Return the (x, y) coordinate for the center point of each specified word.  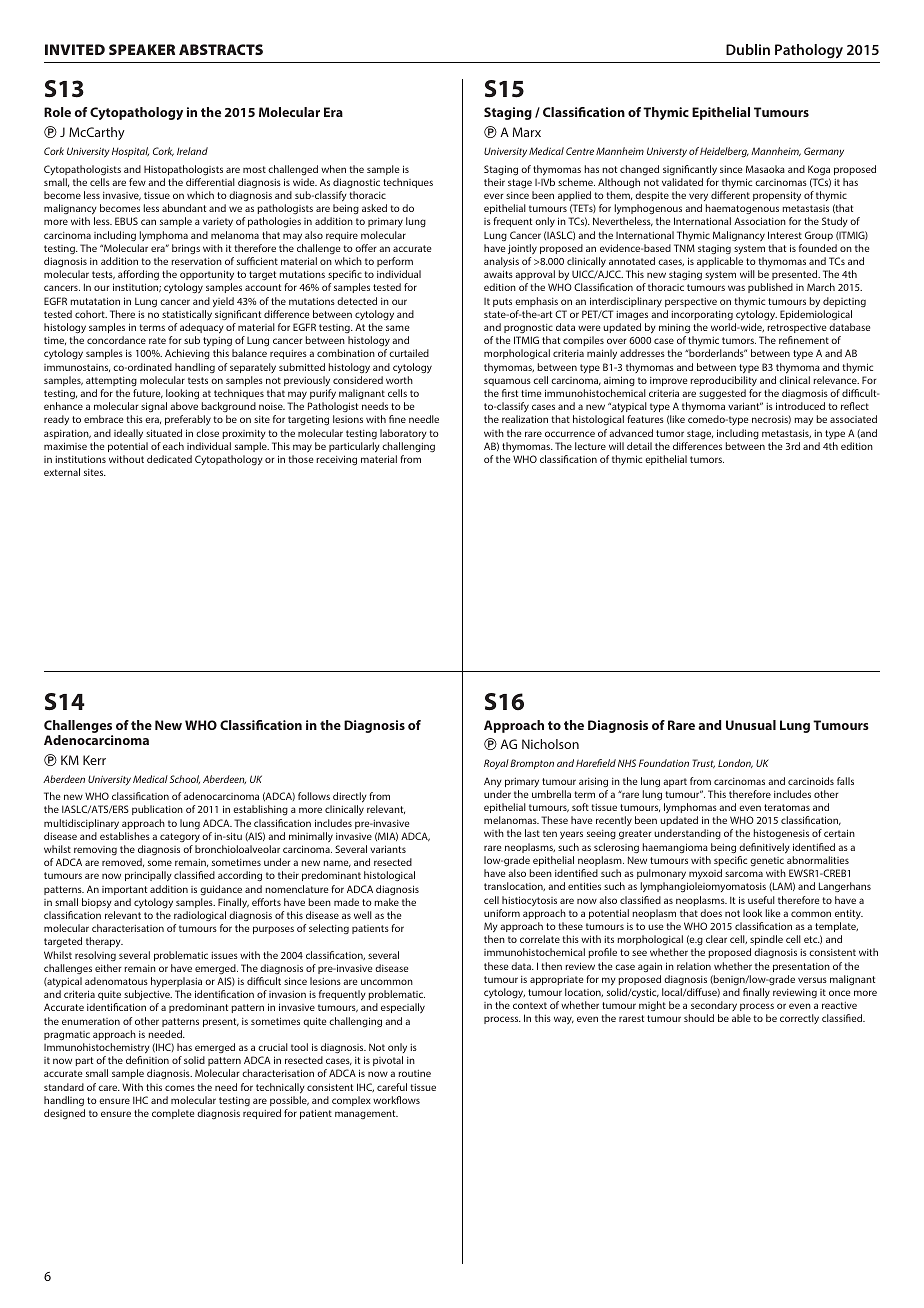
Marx (527, 132)
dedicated (169, 459)
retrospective (796, 328)
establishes (125, 836)
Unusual (751, 725)
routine (414, 1073)
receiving (336, 460)
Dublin (748, 49)
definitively (764, 848)
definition (147, 1060)
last (532, 833)
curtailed (409, 353)
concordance (116, 340)
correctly (799, 1019)
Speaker (142, 49)
